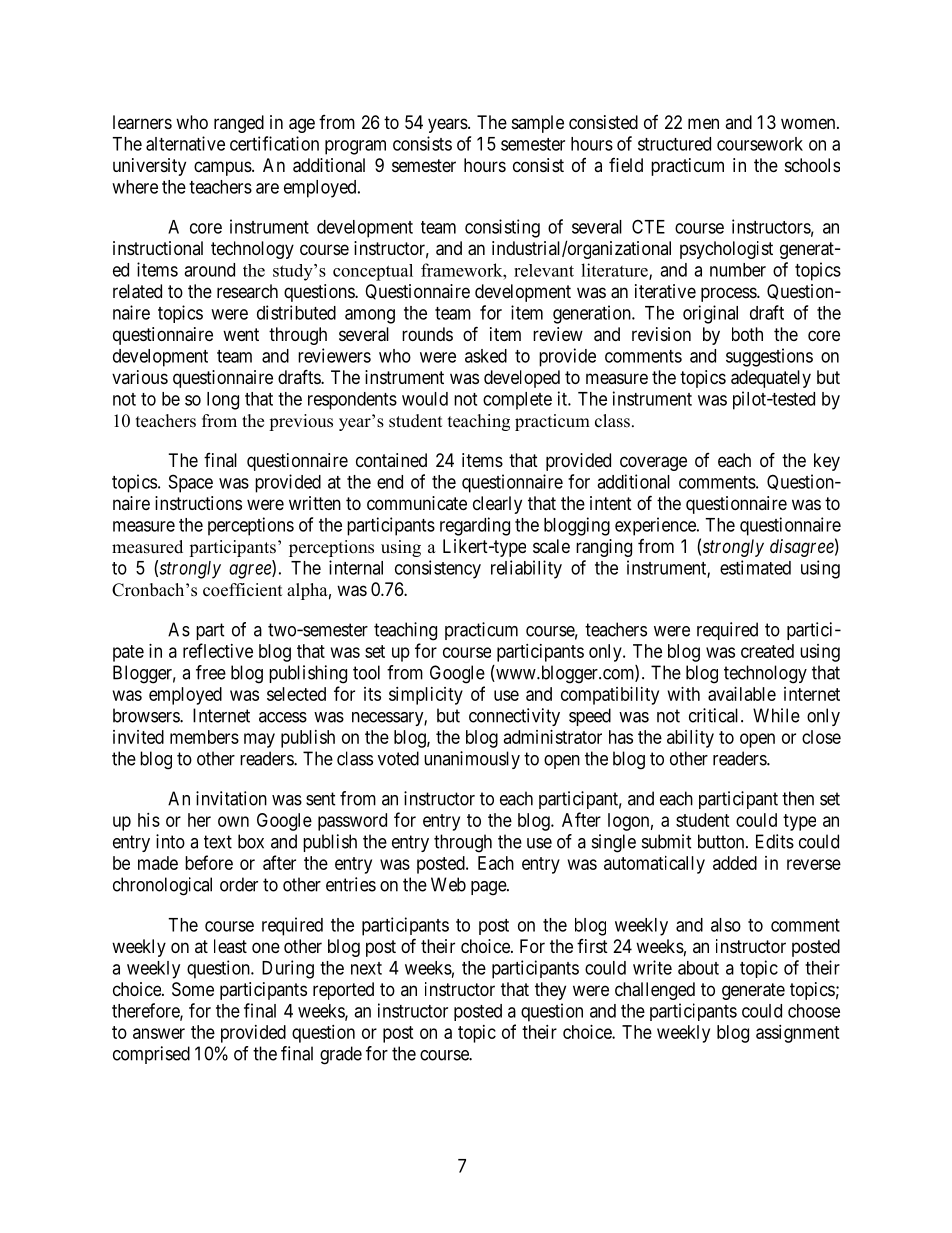  Describe the element at coordinates (159, 1033) in the image. I see `answer` at that location.
